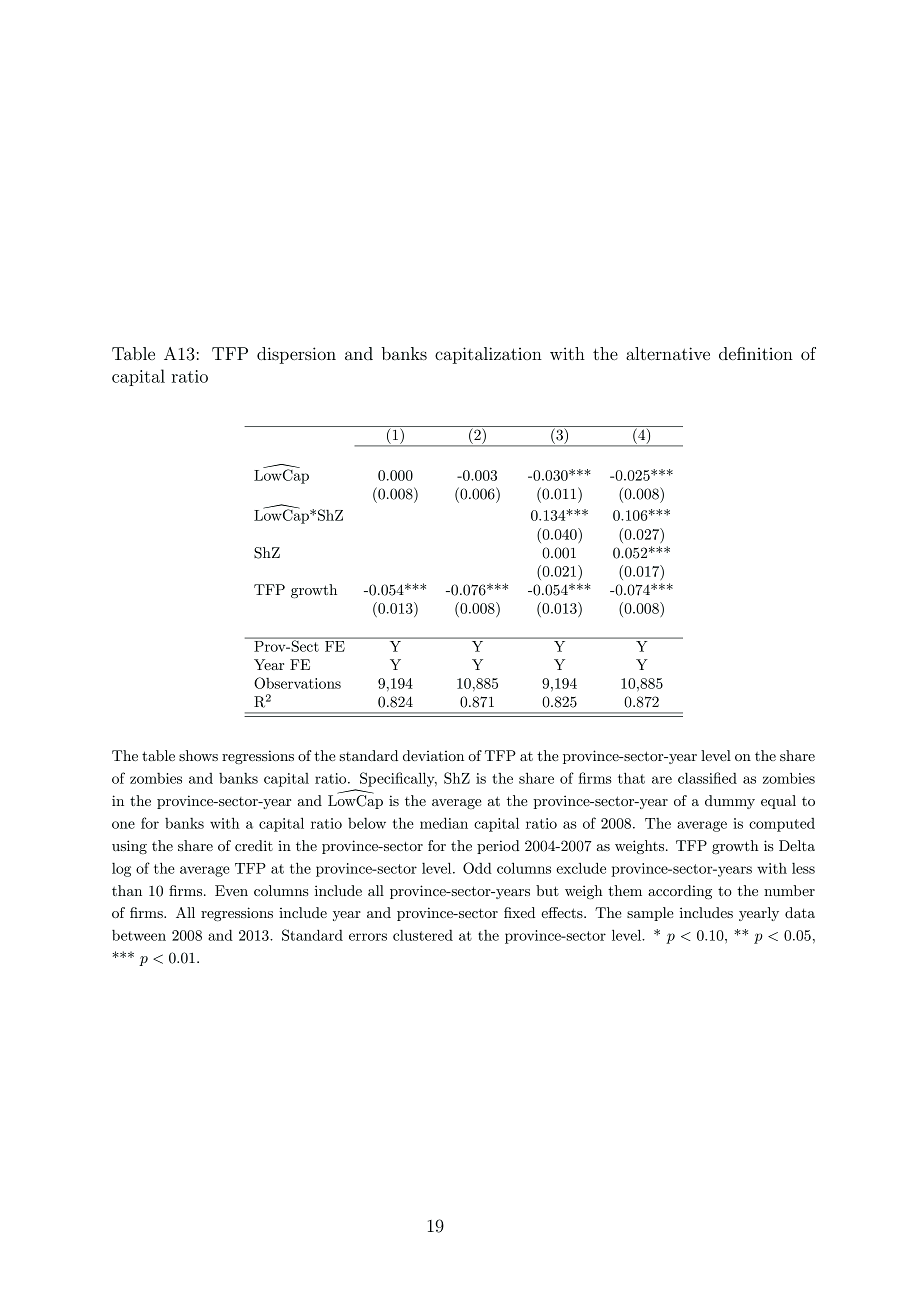  I want to click on dummy, so click(730, 802).
